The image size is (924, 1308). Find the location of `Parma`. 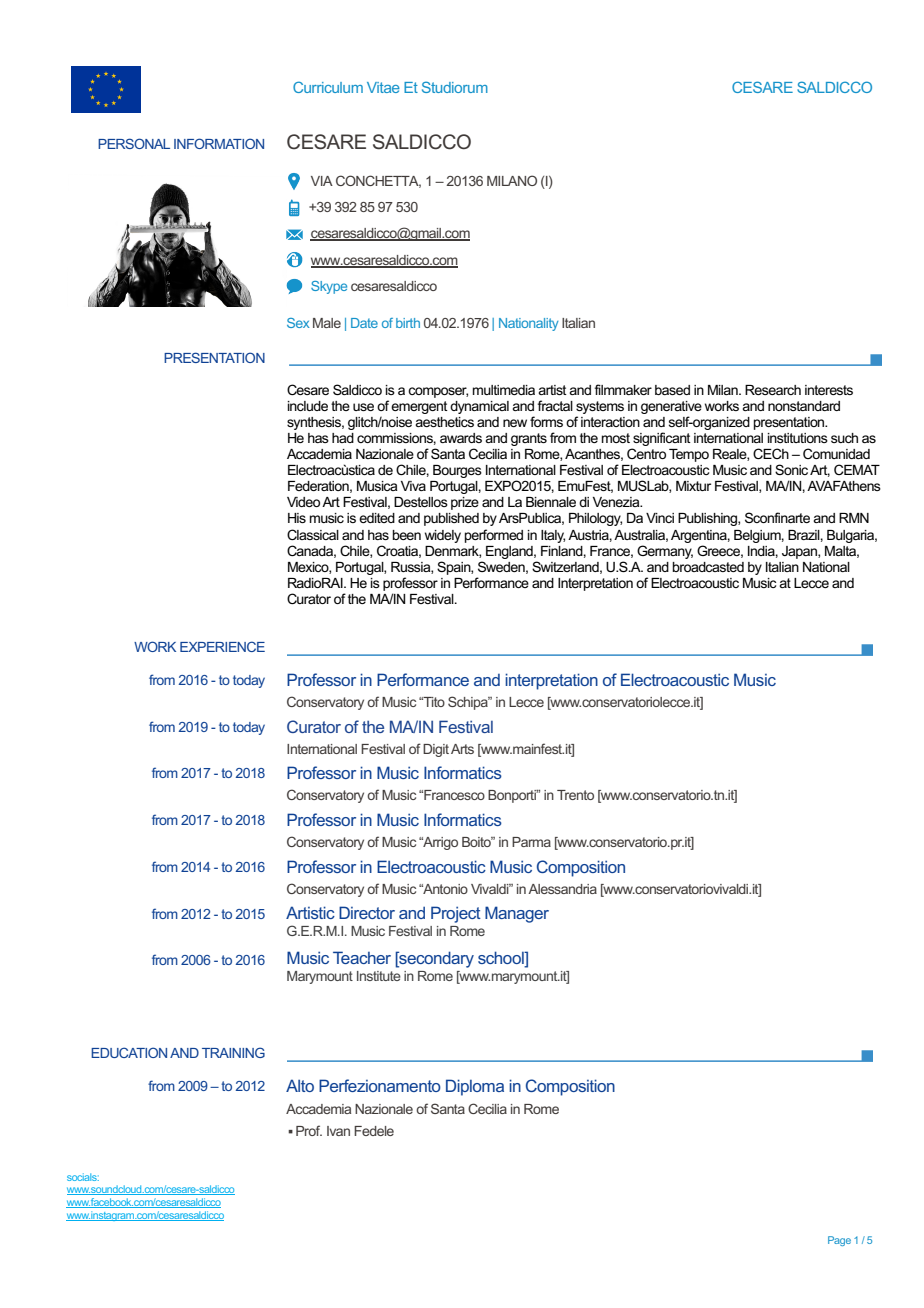

Parma is located at coordinates (531, 842).
